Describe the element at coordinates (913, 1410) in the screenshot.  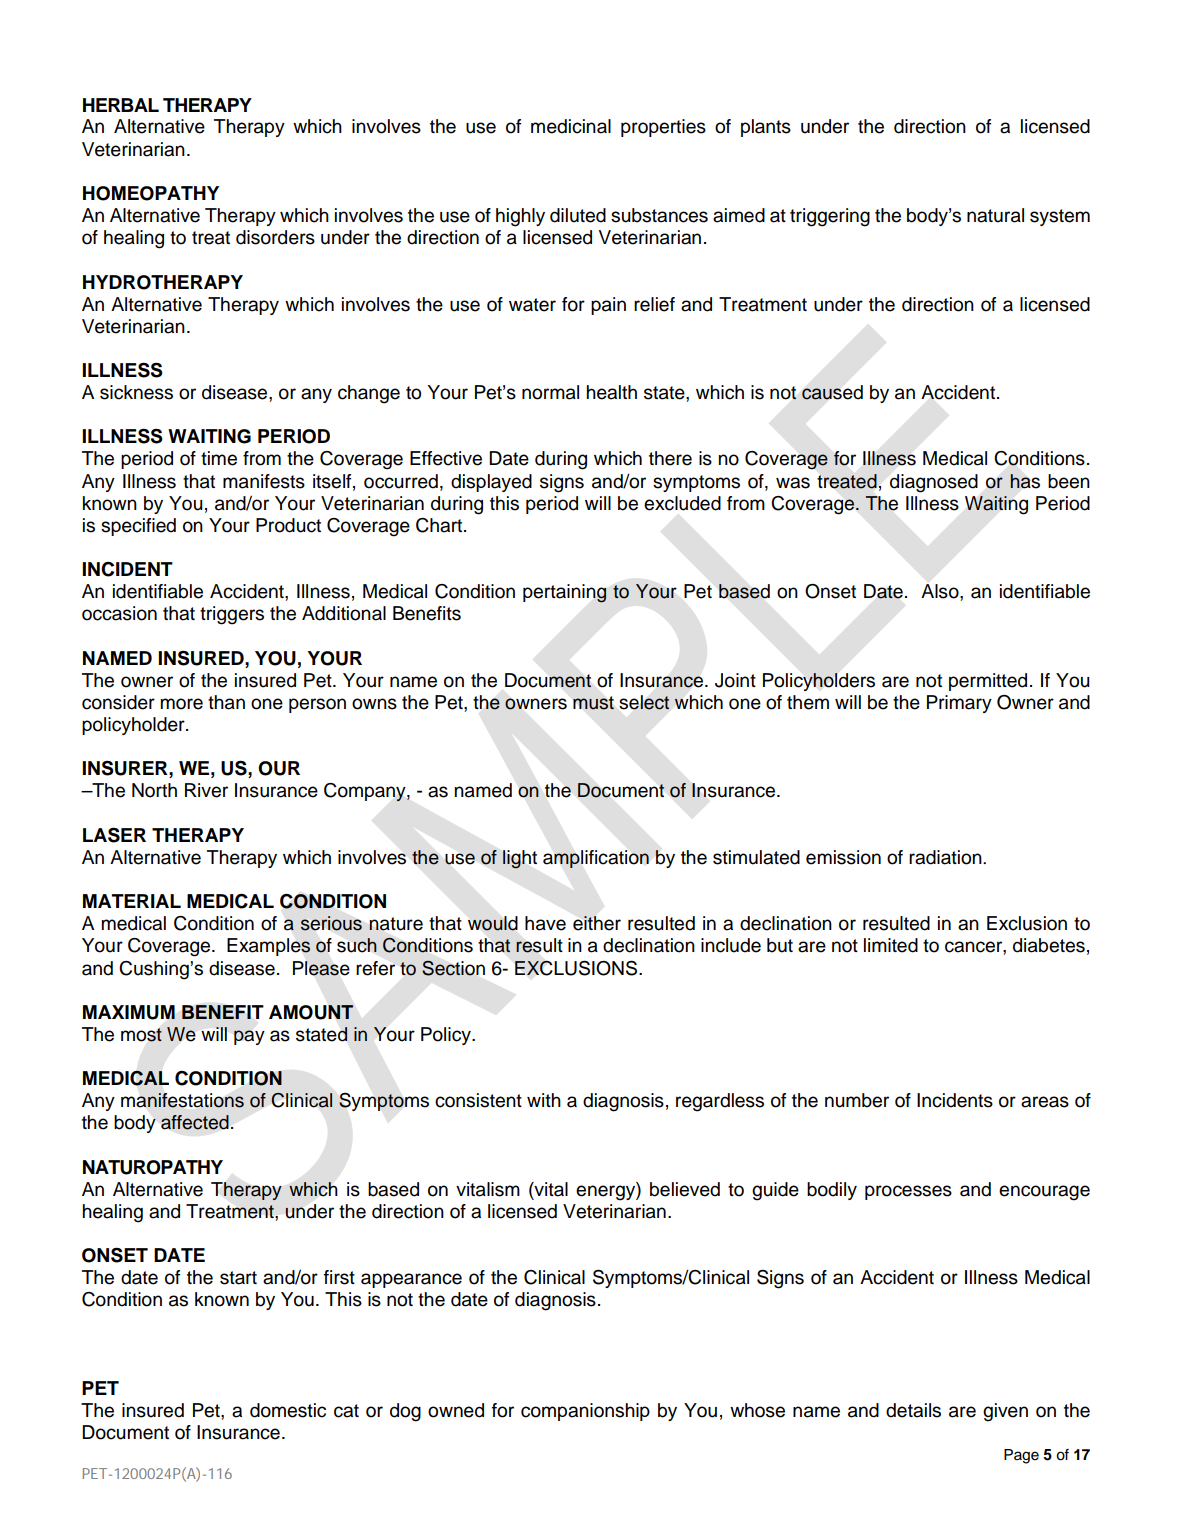
I see `details` at that location.
